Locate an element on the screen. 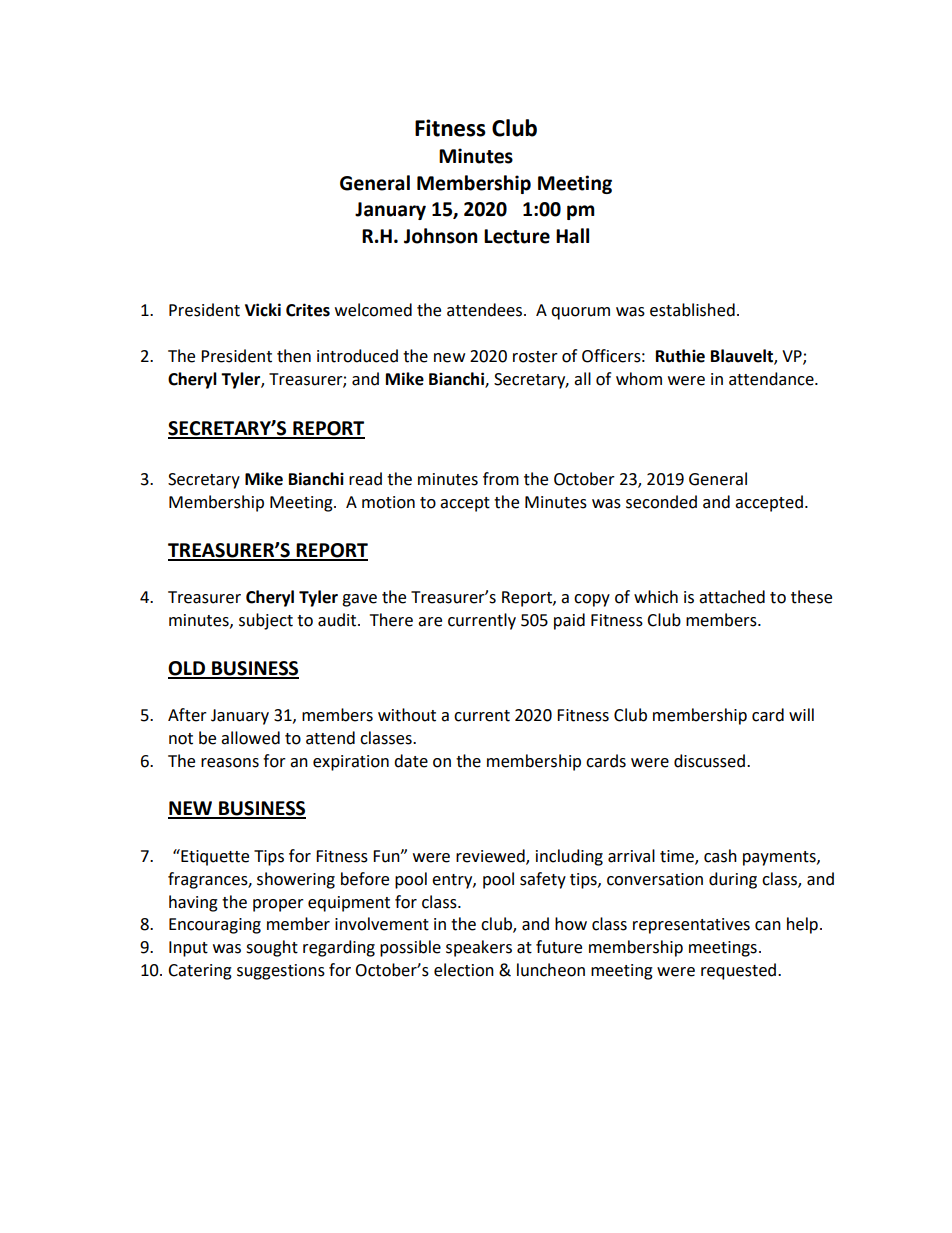  Lecture is located at coordinates (517, 236).
